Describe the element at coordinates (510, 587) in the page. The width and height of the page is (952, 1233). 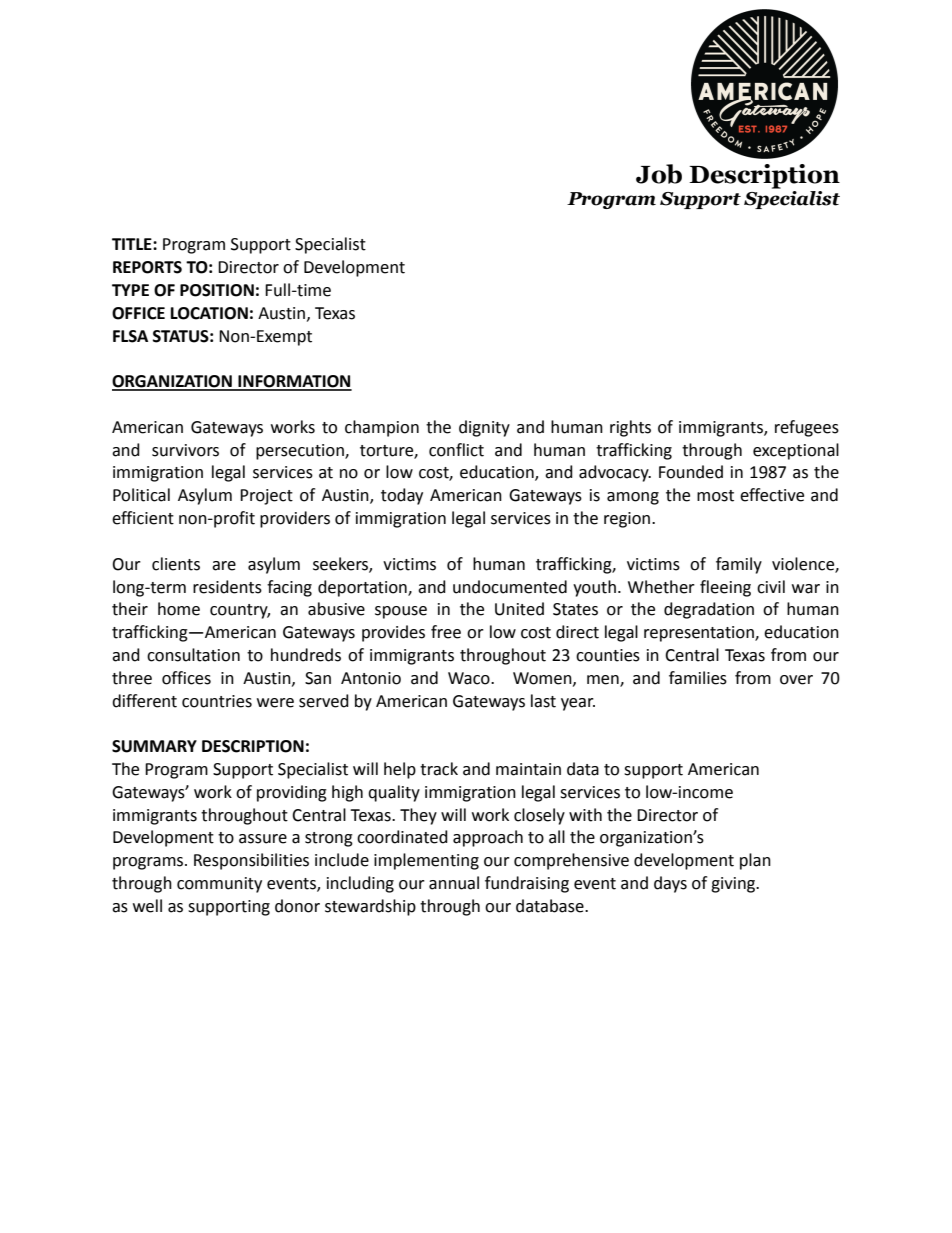
I see `undocumented` at that location.
